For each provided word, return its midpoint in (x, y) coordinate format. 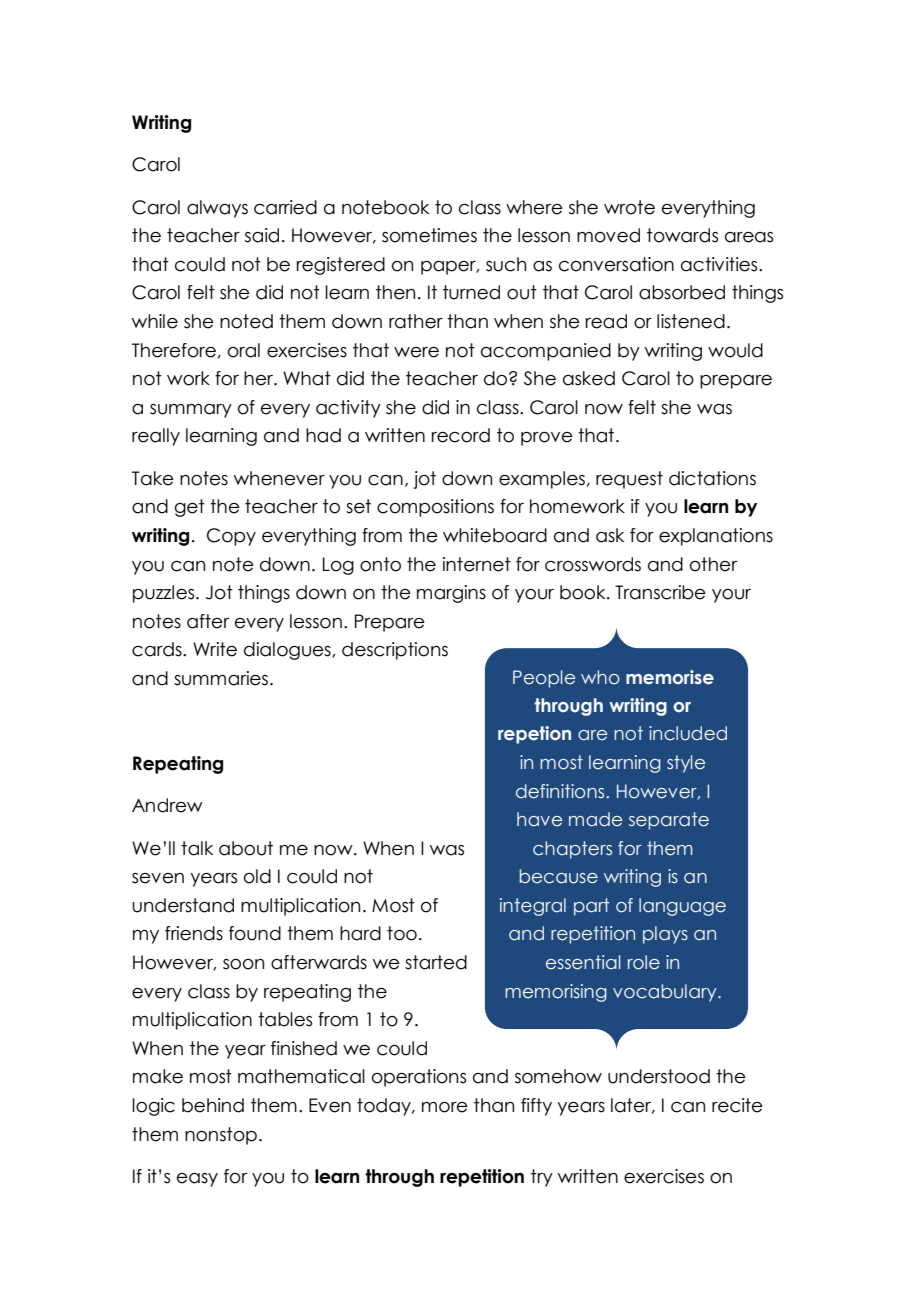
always (217, 209)
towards (682, 235)
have (539, 819)
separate (669, 821)
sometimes (429, 235)
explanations (716, 537)
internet (477, 564)
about (246, 848)
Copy (231, 537)
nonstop (221, 1136)
